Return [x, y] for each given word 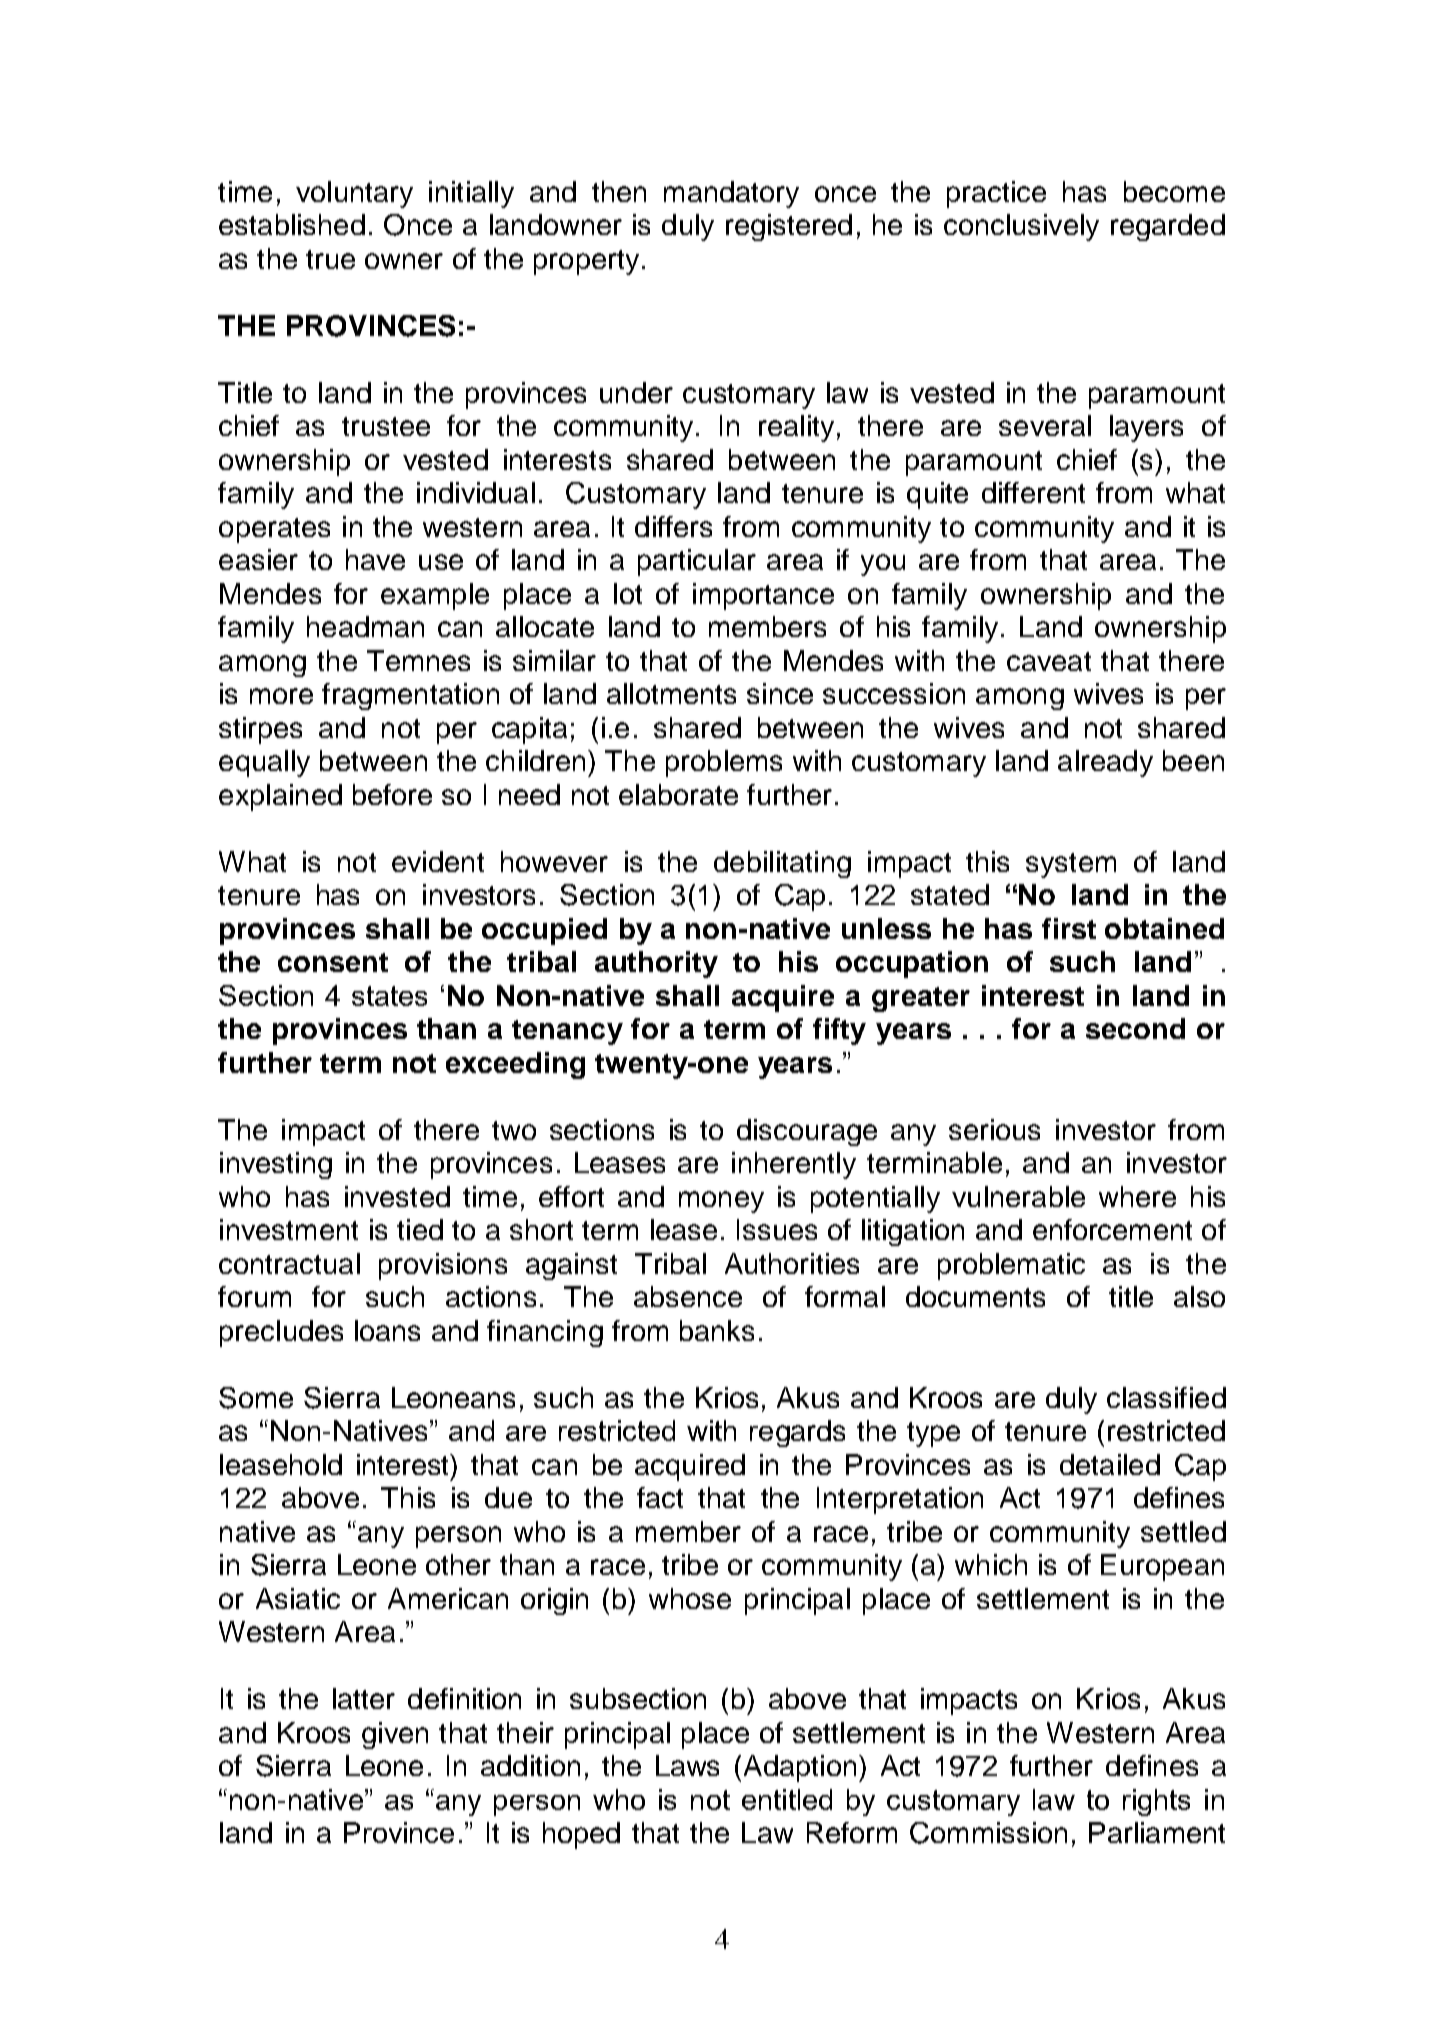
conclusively [1021, 227]
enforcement [1112, 1229]
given [395, 1735]
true [330, 259]
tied [420, 1229]
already [1105, 763]
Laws [687, 1765]
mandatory [731, 194]
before [392, 794]
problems [724, 763]
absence [688, 1296]
